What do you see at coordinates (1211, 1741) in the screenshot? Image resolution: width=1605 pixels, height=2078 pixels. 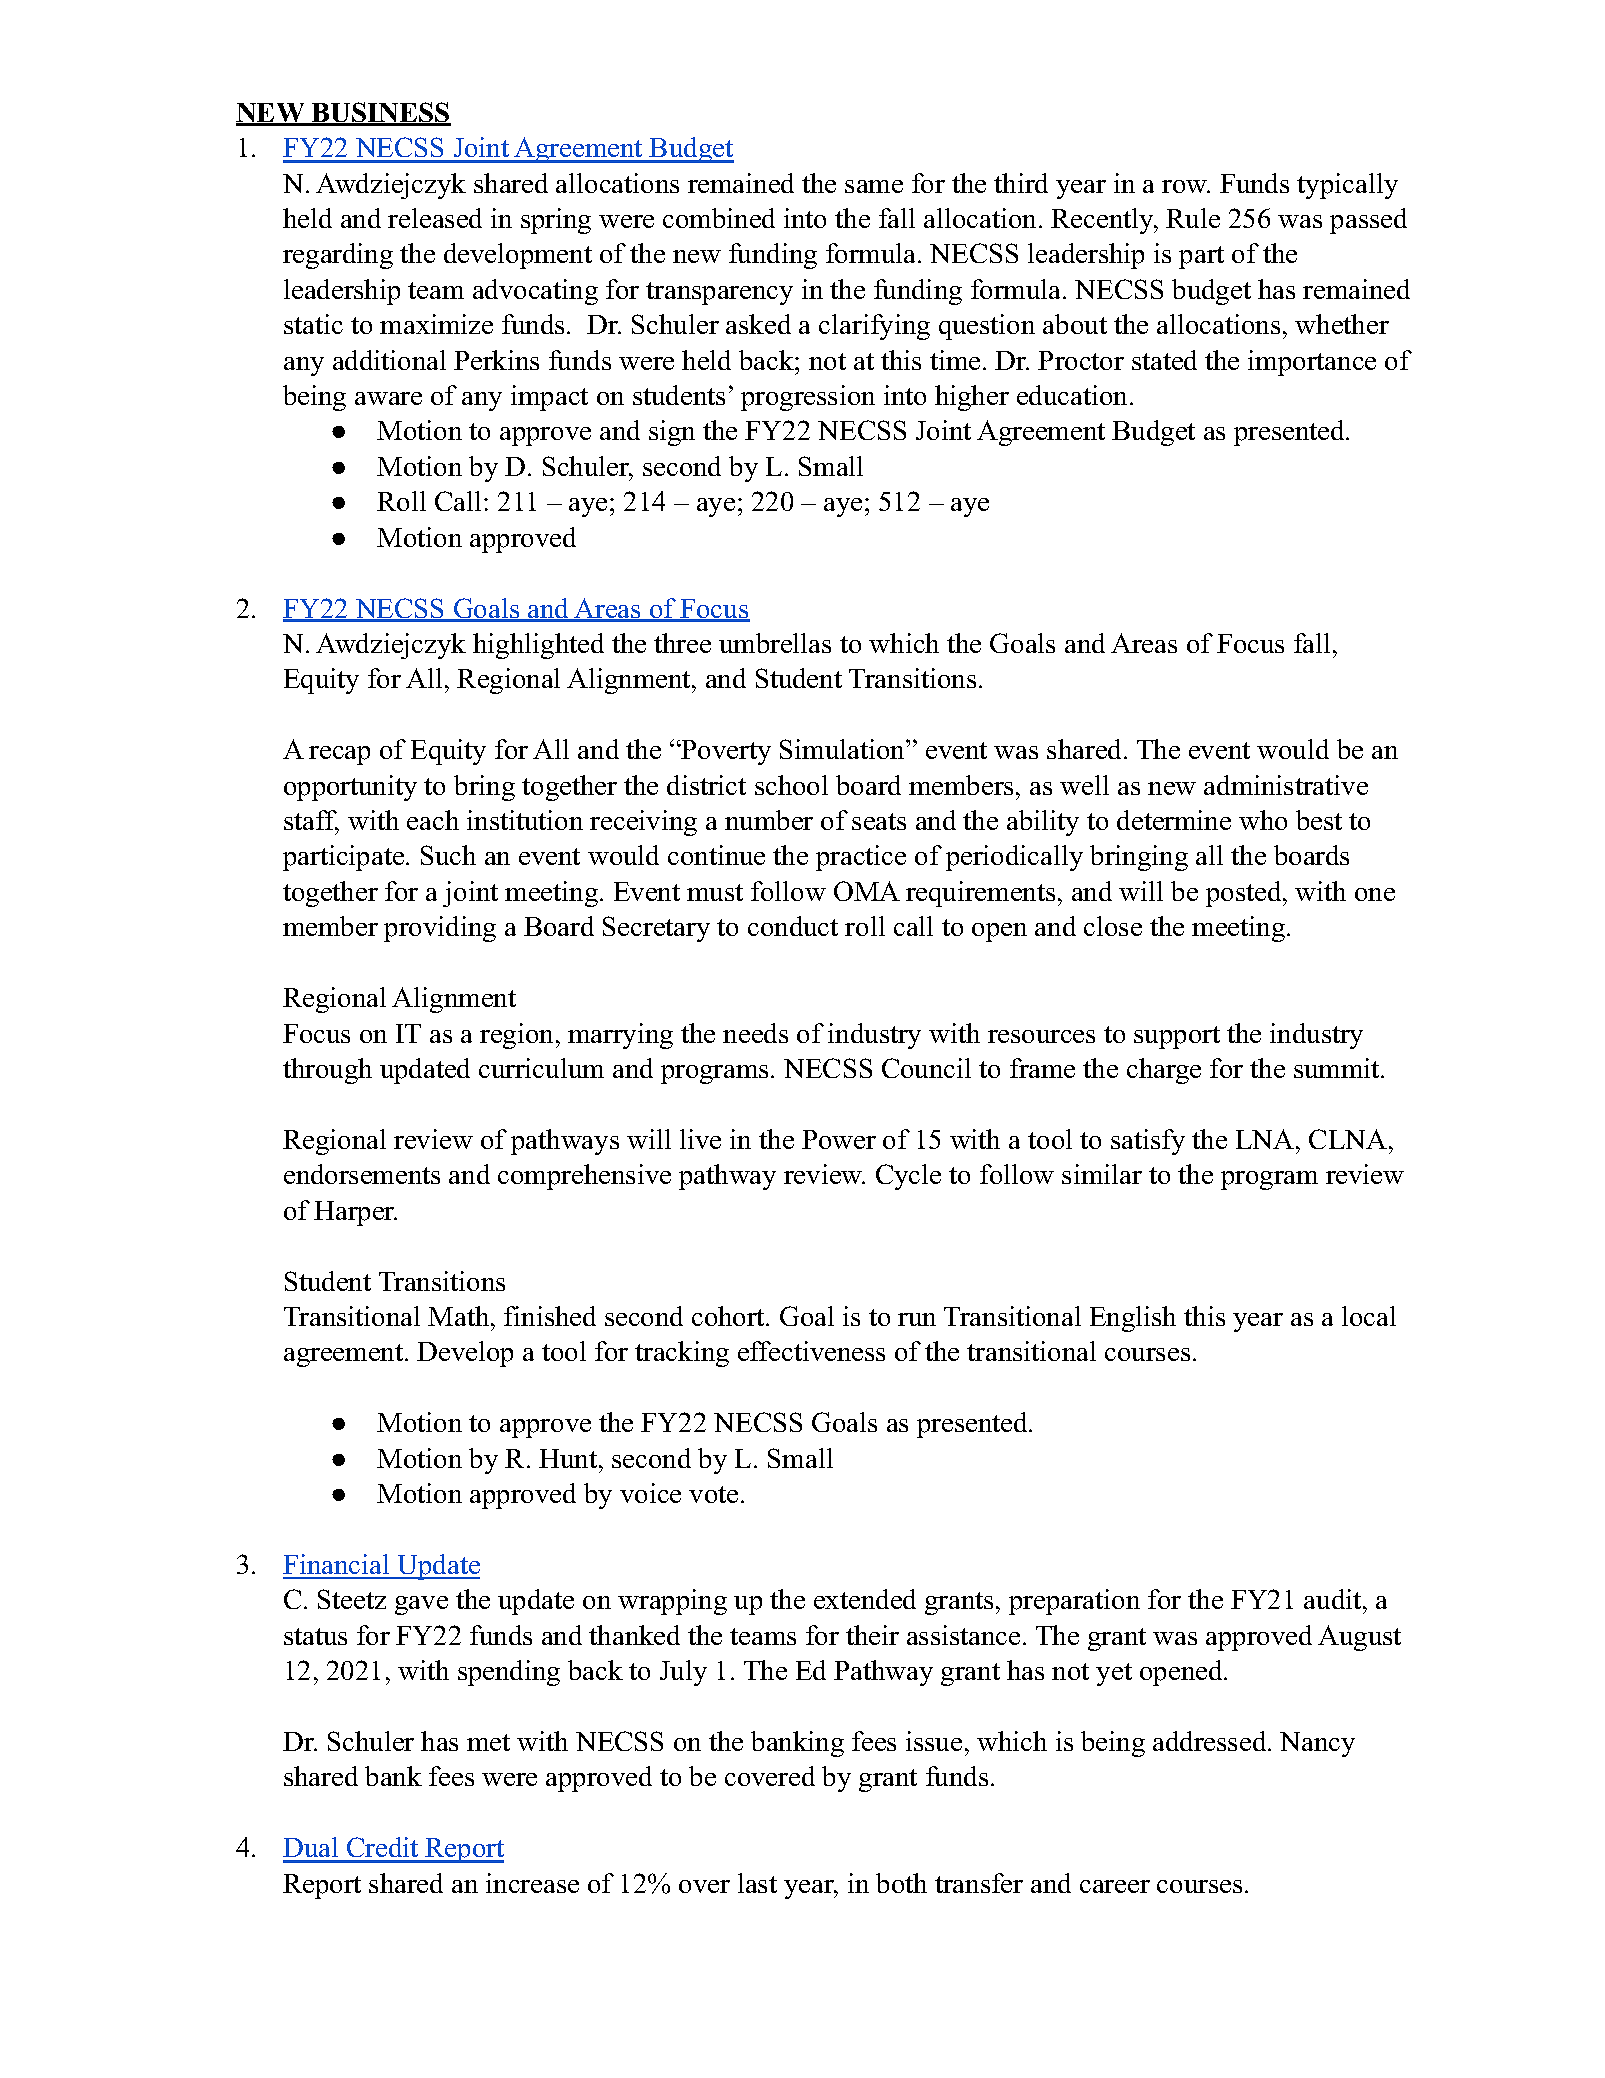 I see `addressed` at bounding box center [1211, 1741].
